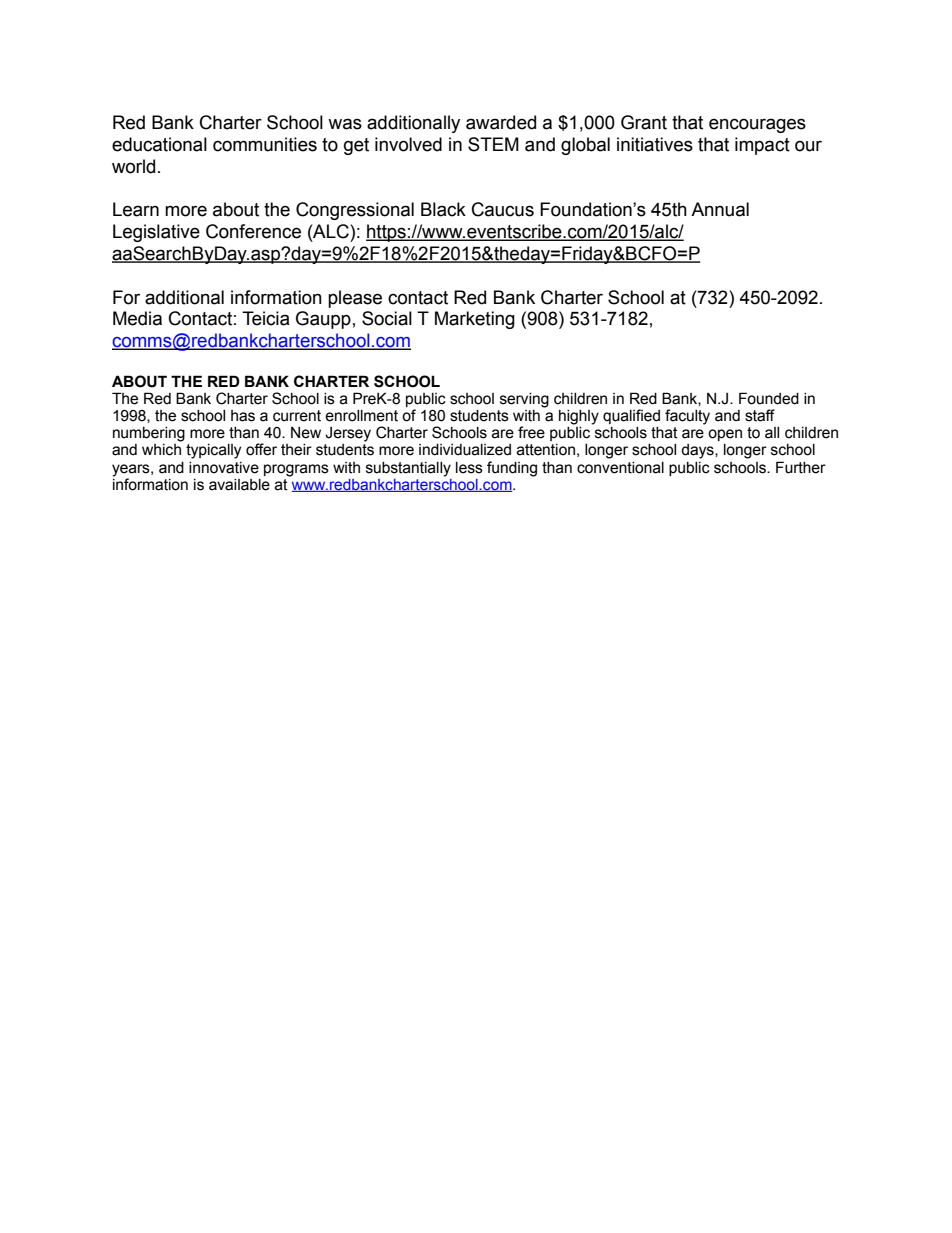 This image has height=1233, width=952. I want to click on STEM, so click(493, 144).
